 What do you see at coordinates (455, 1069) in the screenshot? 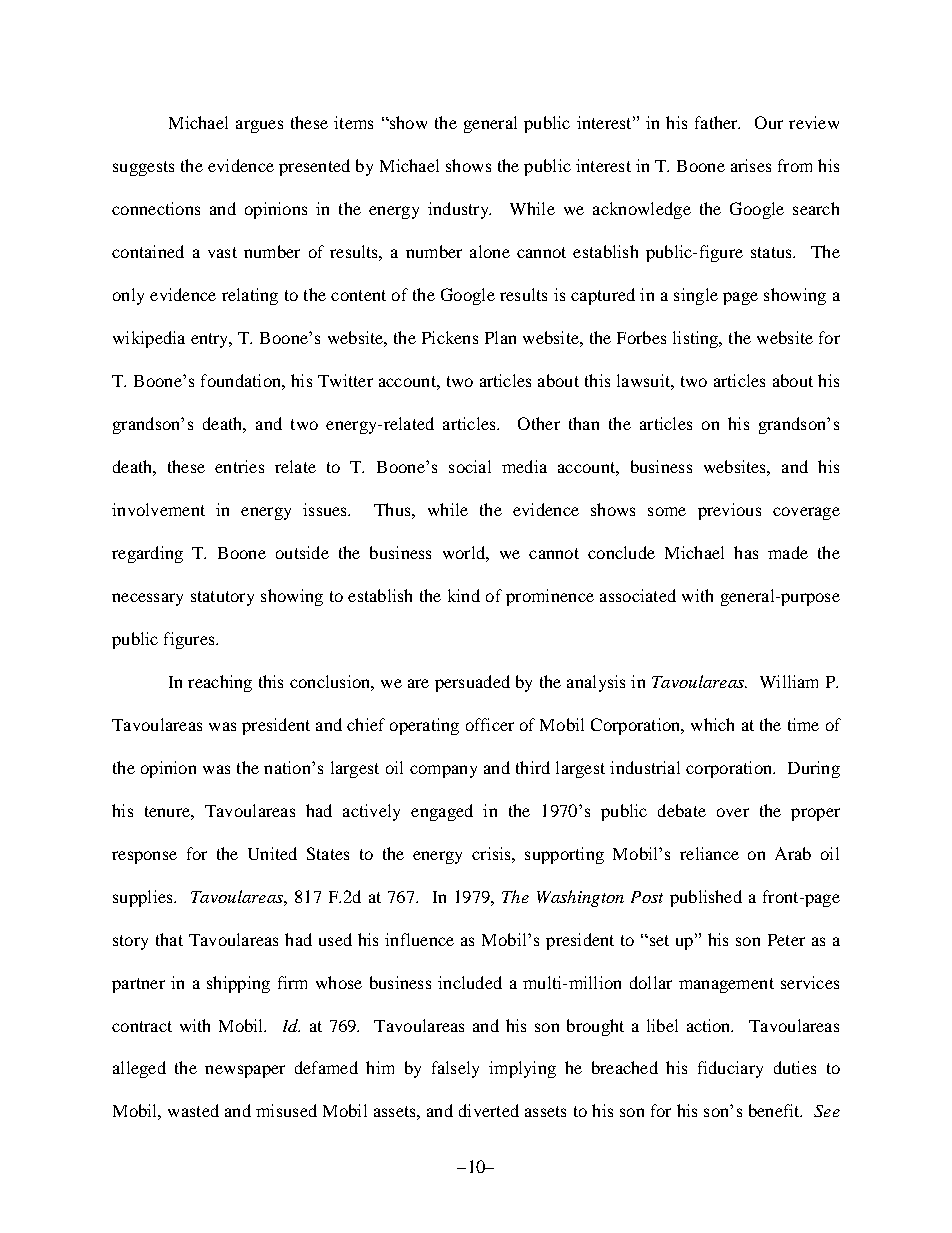
I see `falsely` at bounding box center [455, 1069].
